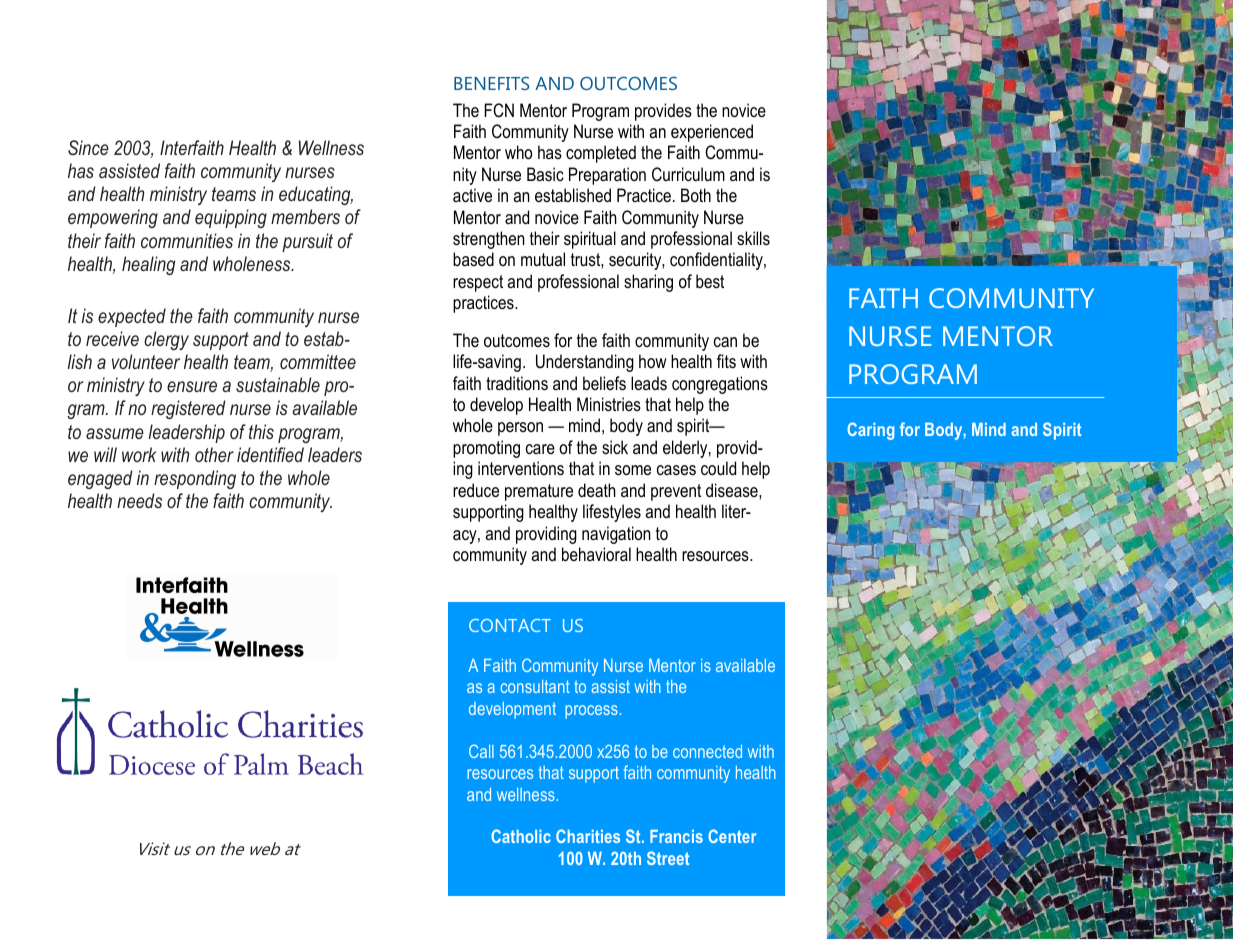 The height and width of the screenshot is (952, 1233). What do you see at coordinates (545, 174) in the screenshot?
I see `Basic` at bounding box center [545, 174].
